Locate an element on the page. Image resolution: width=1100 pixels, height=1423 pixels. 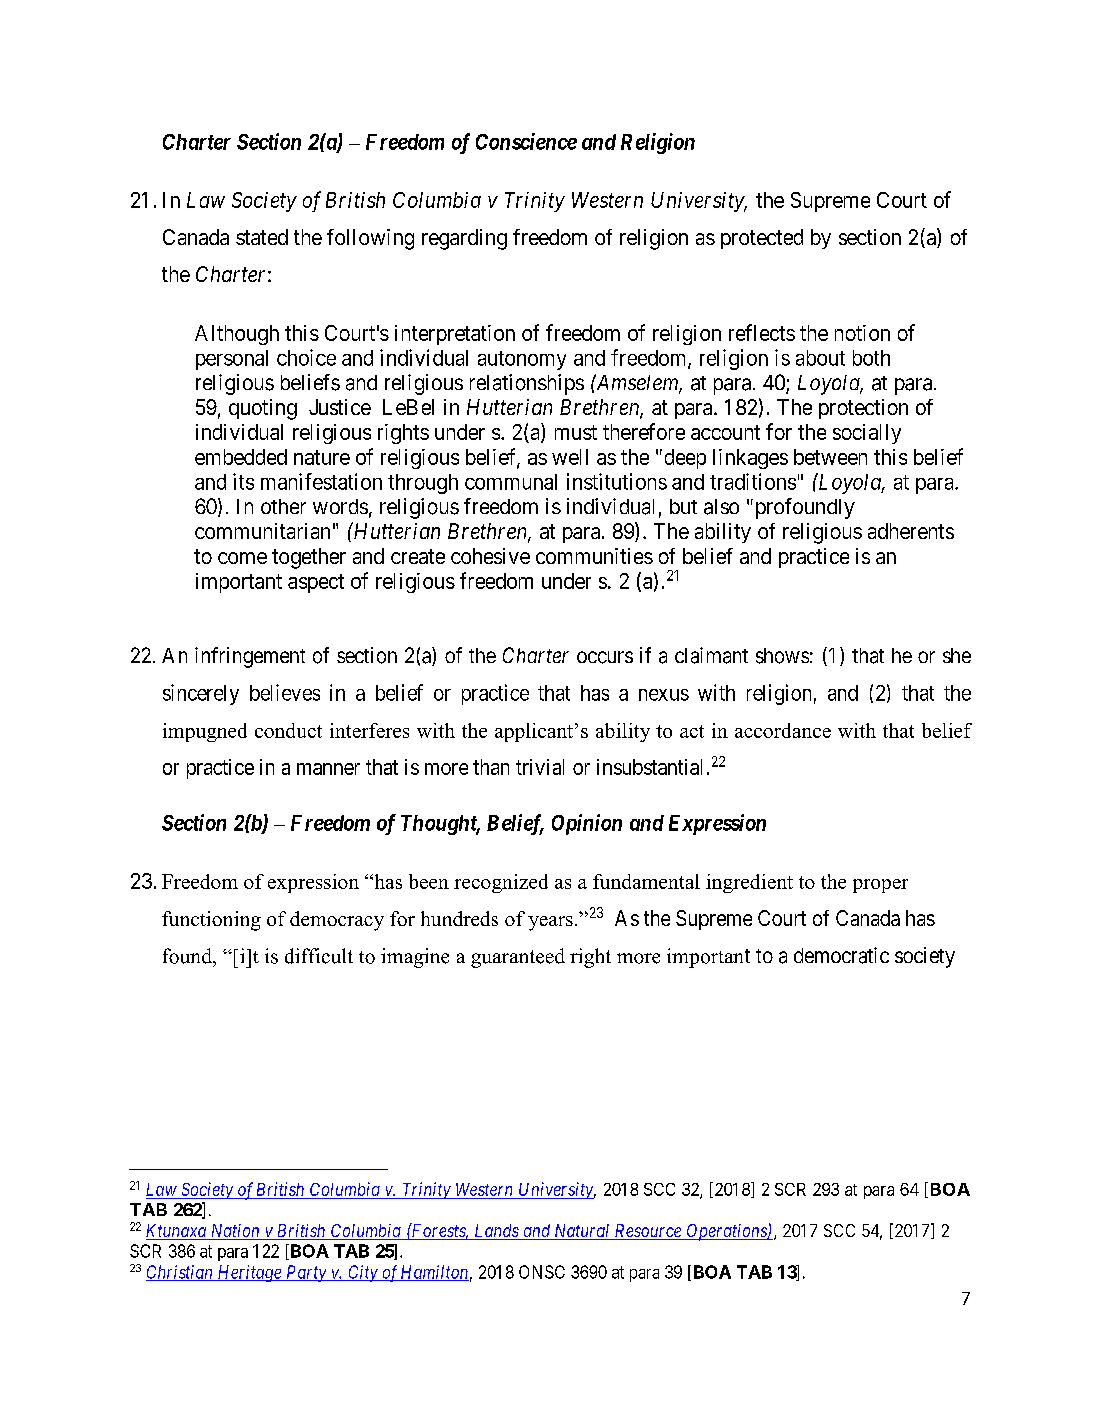
democratic is located at coordinates (841, 955).
